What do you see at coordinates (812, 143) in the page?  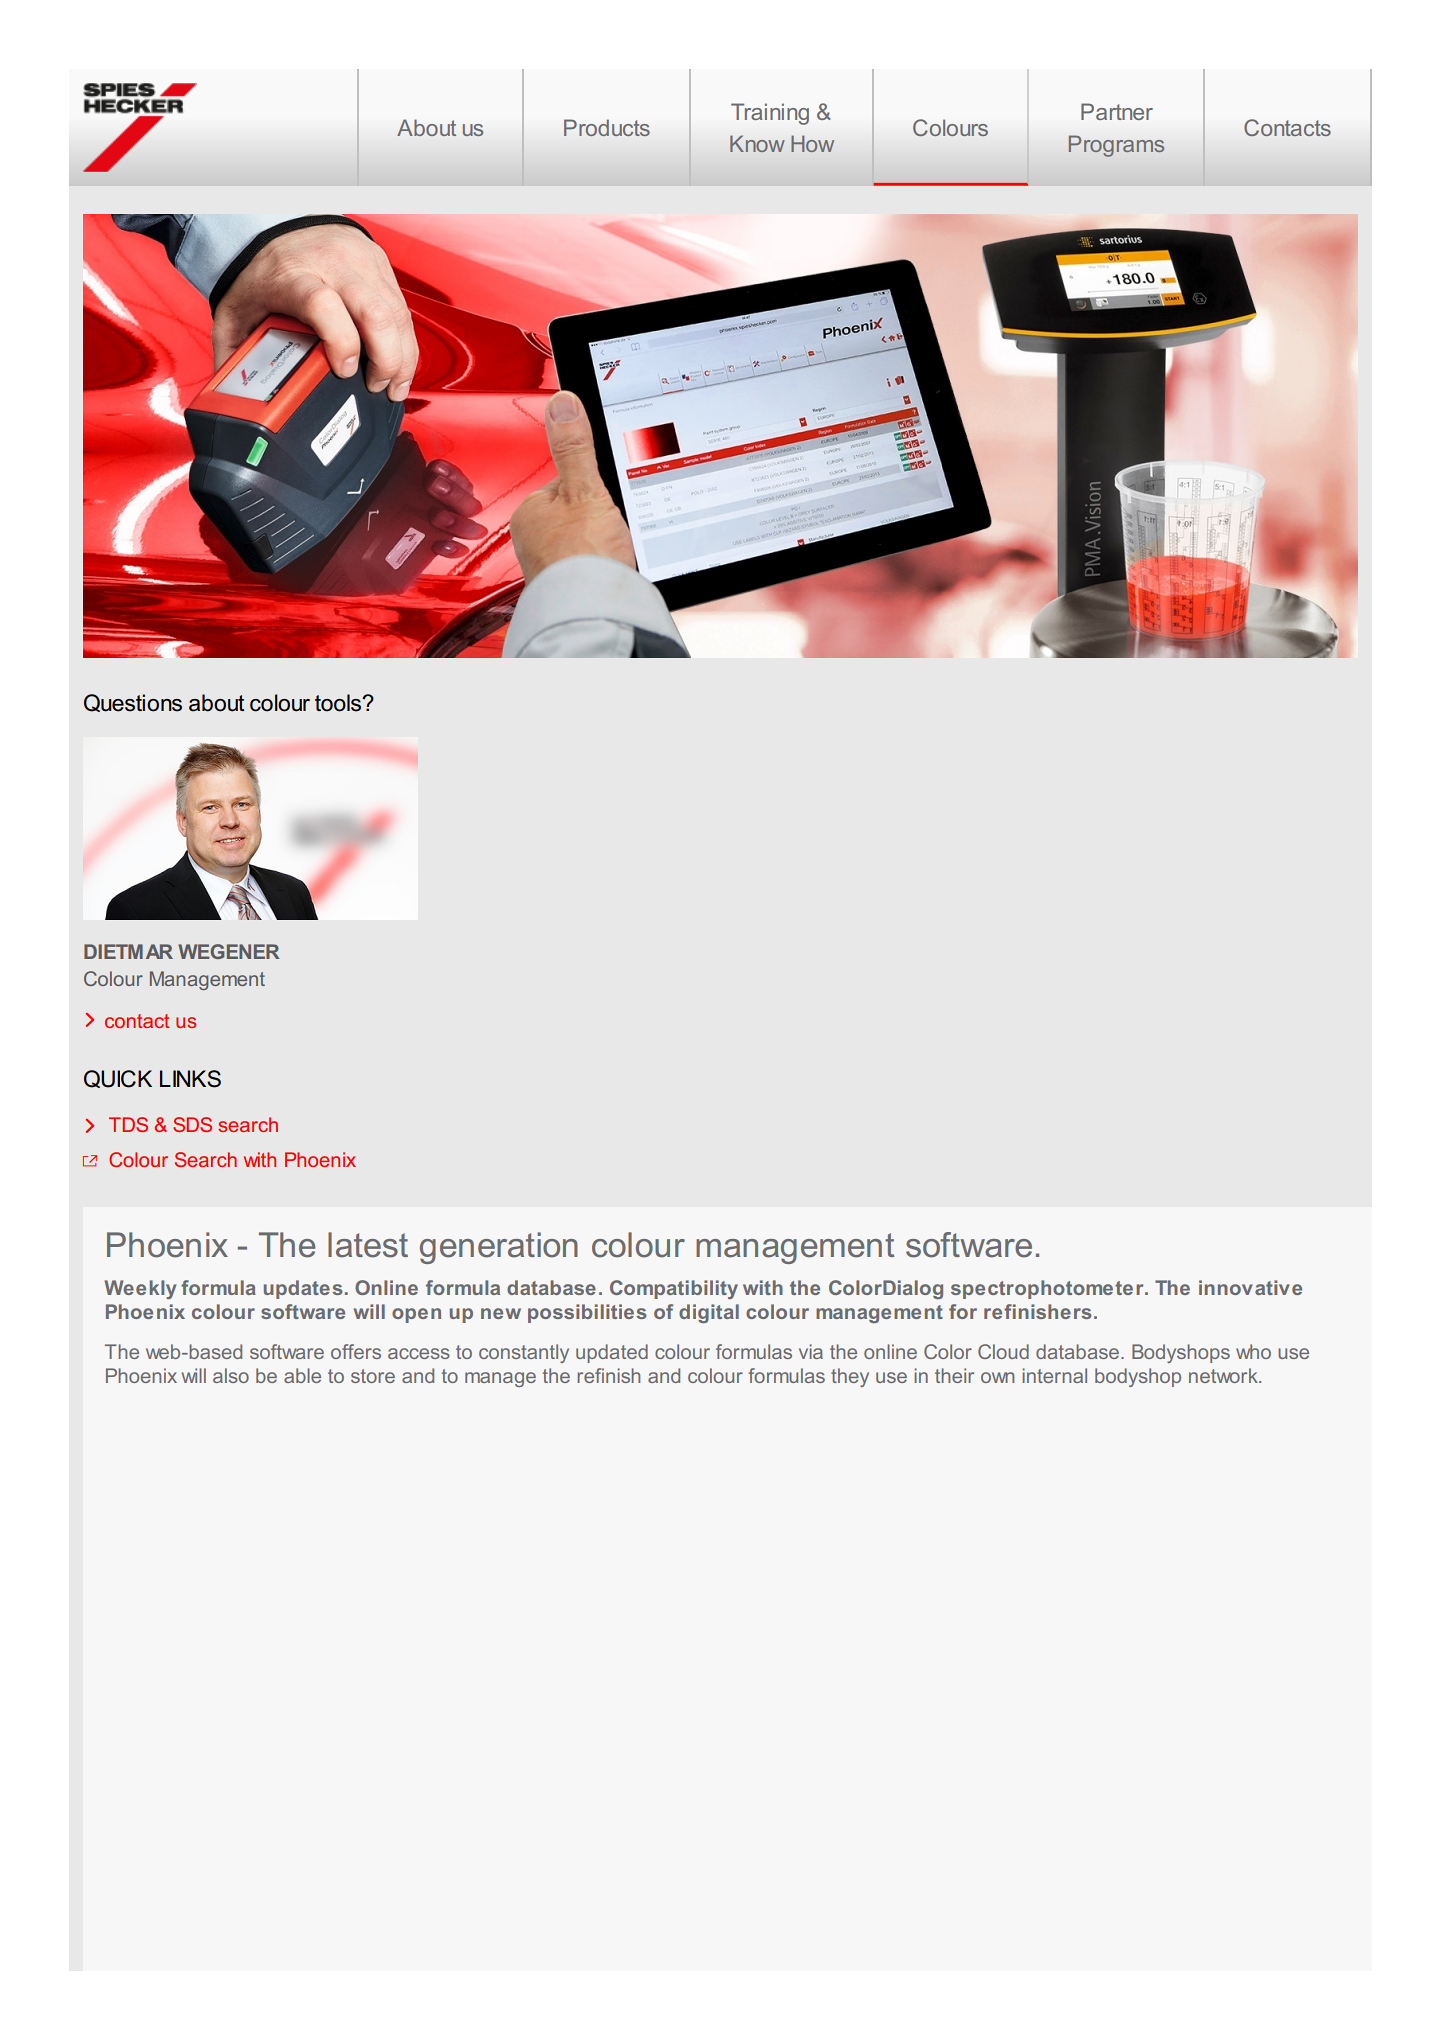 I see `How` at bounding box center [812, 143].
